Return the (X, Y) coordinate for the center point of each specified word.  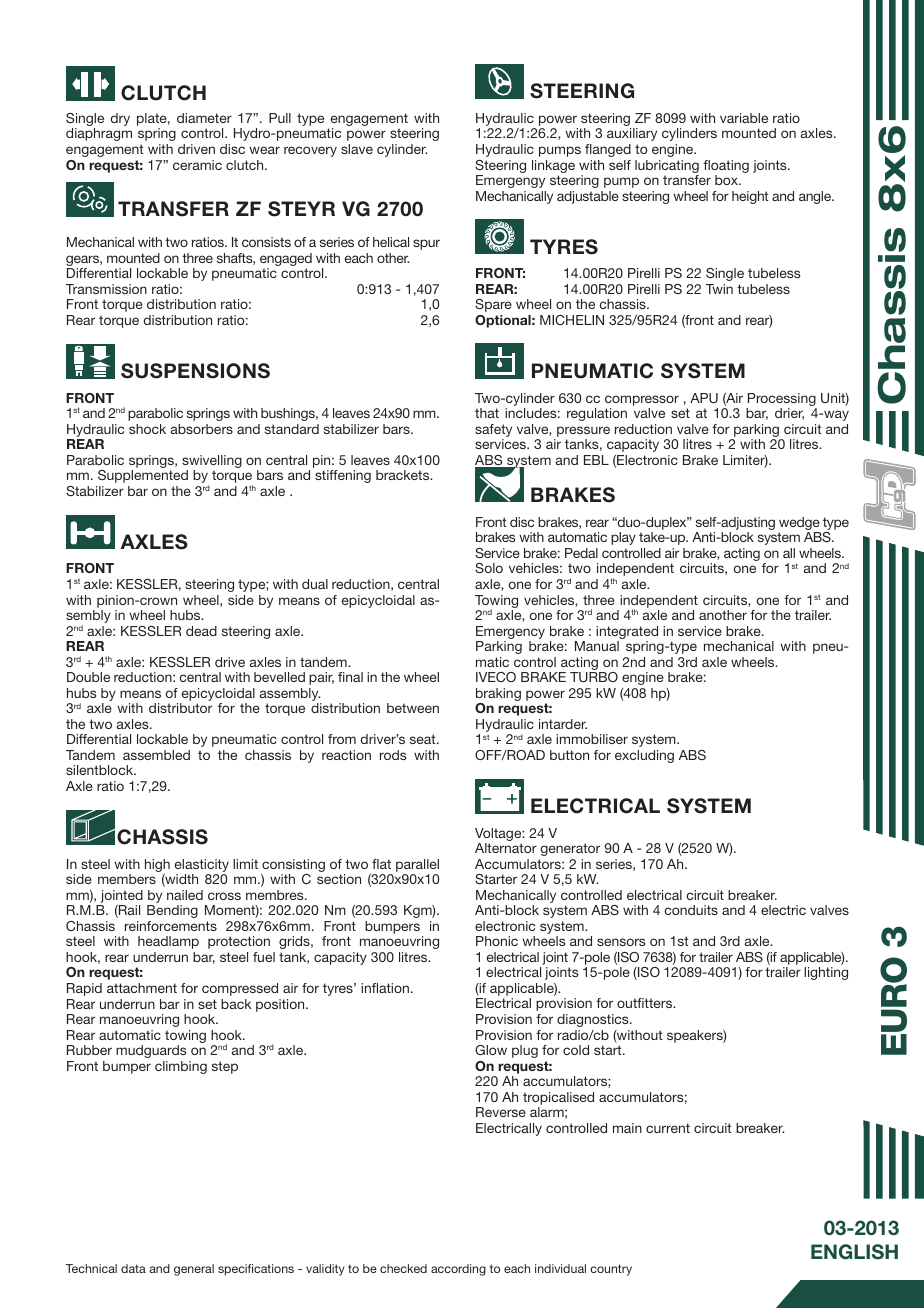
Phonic (497, 941)
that (487, 413)
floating (726, 166)
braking (498, 696)
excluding (644, 756)
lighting (826, 973)
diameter (204, 118)
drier (789, 414)
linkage (553, 166)
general (194, 1270)
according (458, 1270)
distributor (180, 708)
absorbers (202, 429)
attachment (142, 988)
